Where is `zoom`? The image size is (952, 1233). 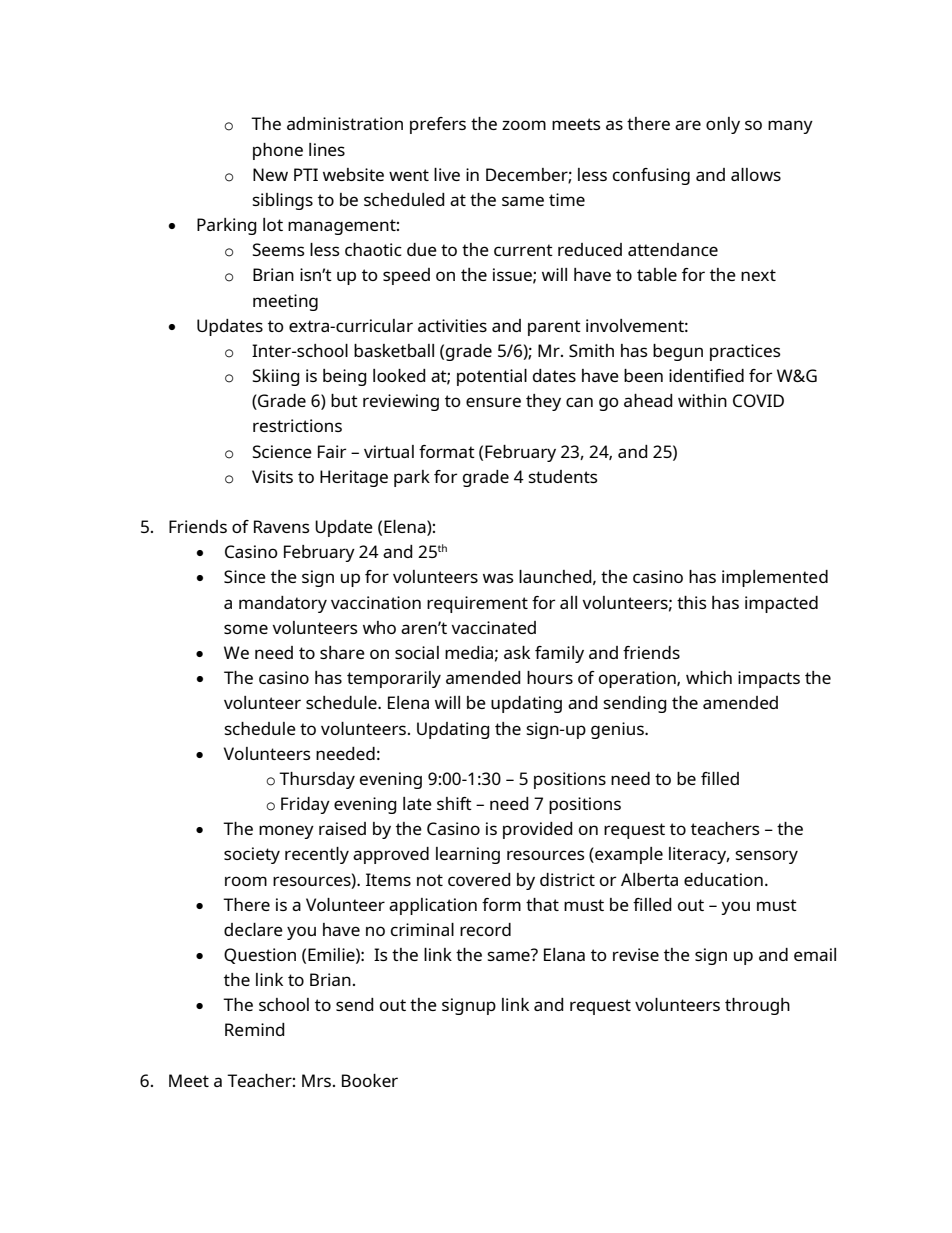
zoom is located at coordinates (524, 125).
